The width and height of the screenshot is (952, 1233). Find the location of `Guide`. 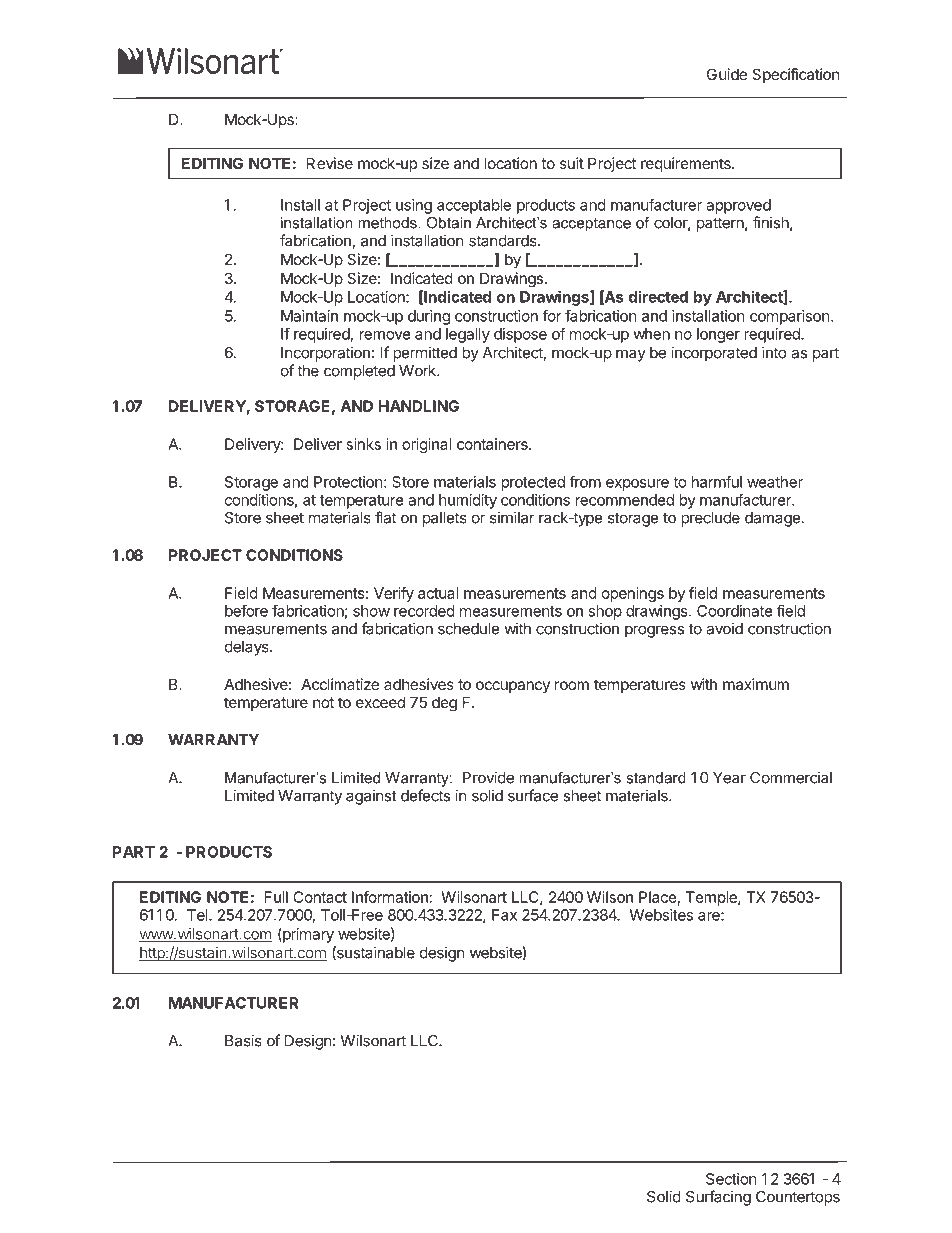

Guide is located at coordinates (727, 74).
